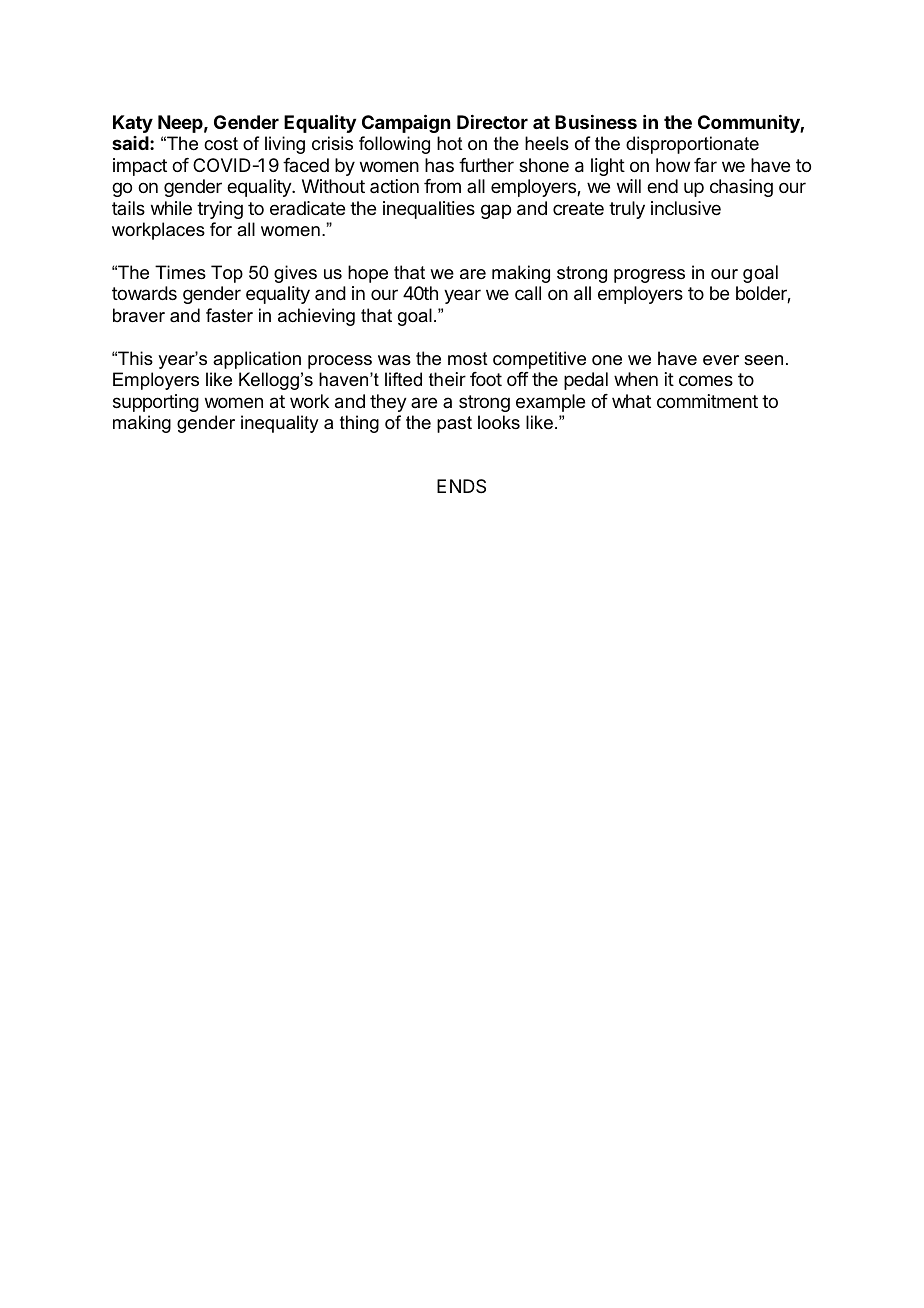 The height and width of the page is (1308, 924). I want to click on trying, so click(220, 210).
